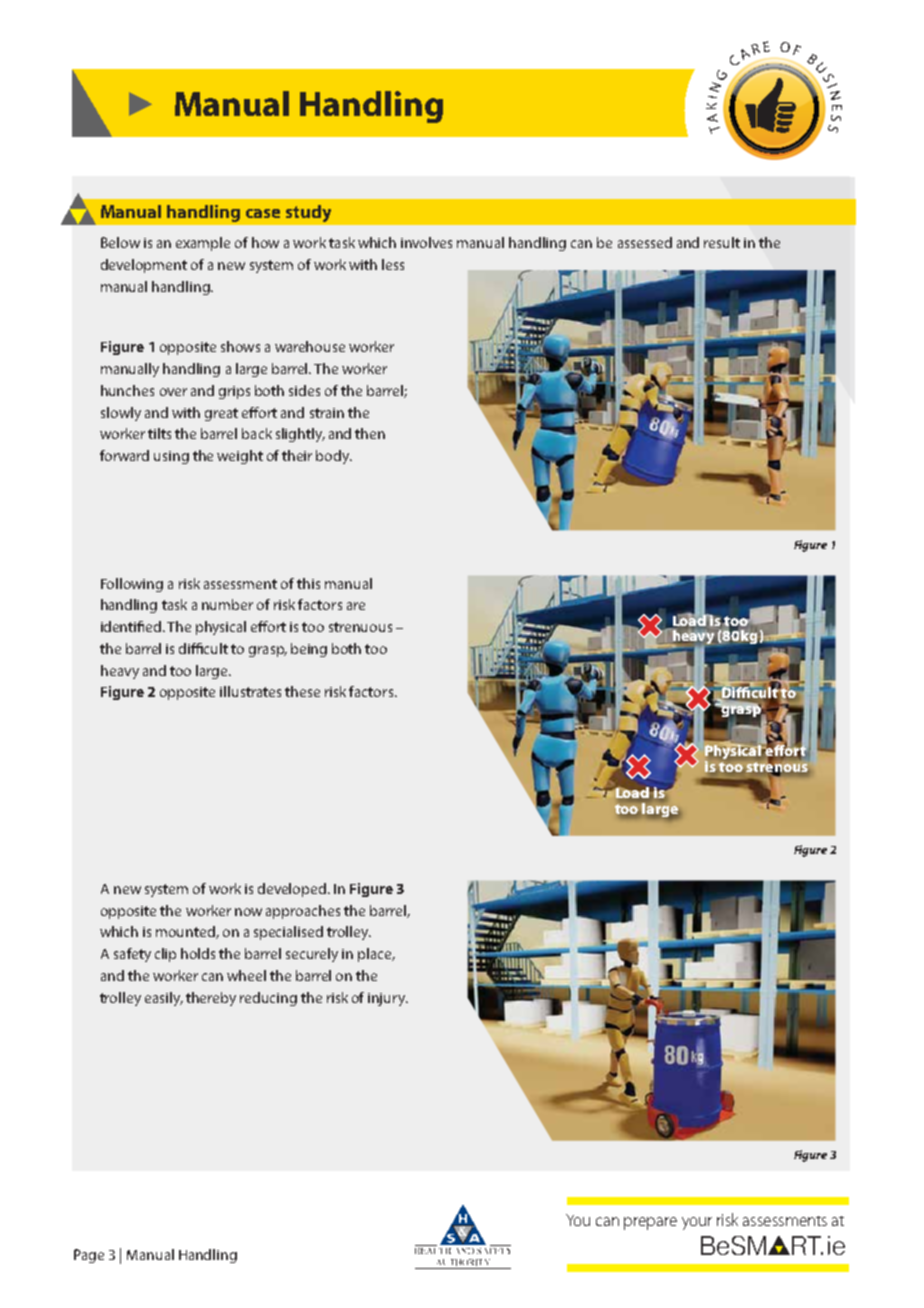 This document has width=924, height=1308. Describe the element at coordinates (132, 585) in the document. I see `Following` at that location.
